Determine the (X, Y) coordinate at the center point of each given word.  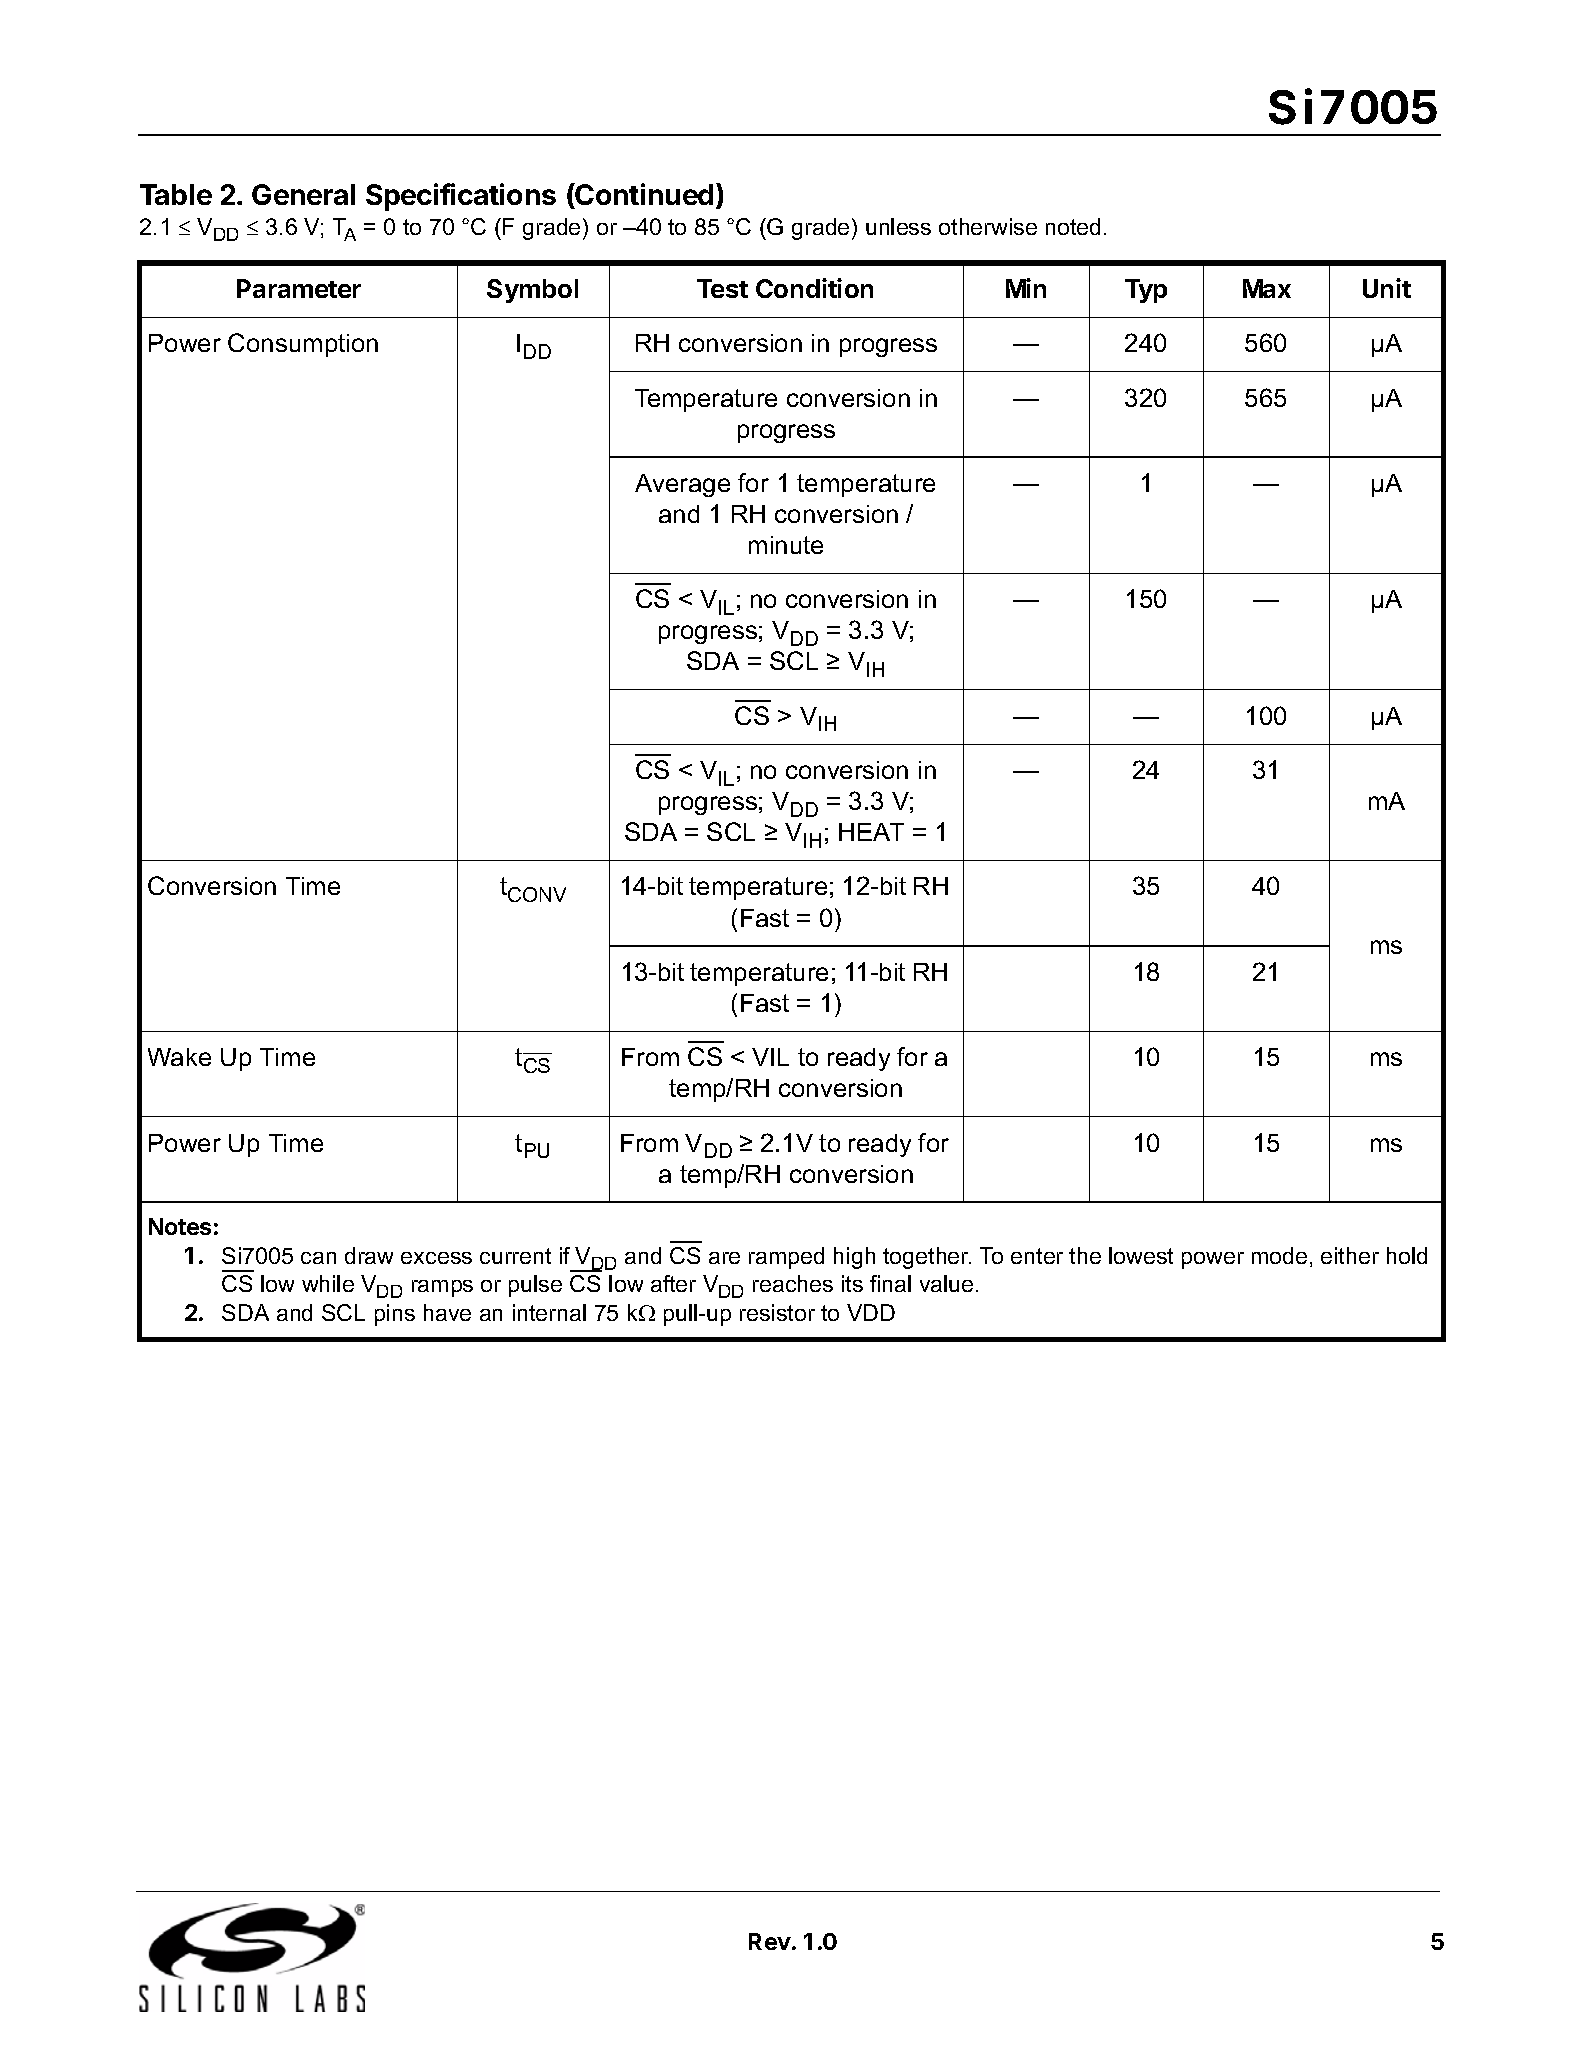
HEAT (871, 832)
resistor (777, 1312)
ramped (786, 1258)
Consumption (303, 345)
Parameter (299, 288)
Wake (179, 1057)
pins (395, 1315)
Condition (814, 288)
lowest (1141, 1255)
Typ (1146, 291)
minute (786, 545)
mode (1279, 1255)
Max (1267, 288)
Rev (770, 1941)
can (318, 1258)
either (1350, 1255)
